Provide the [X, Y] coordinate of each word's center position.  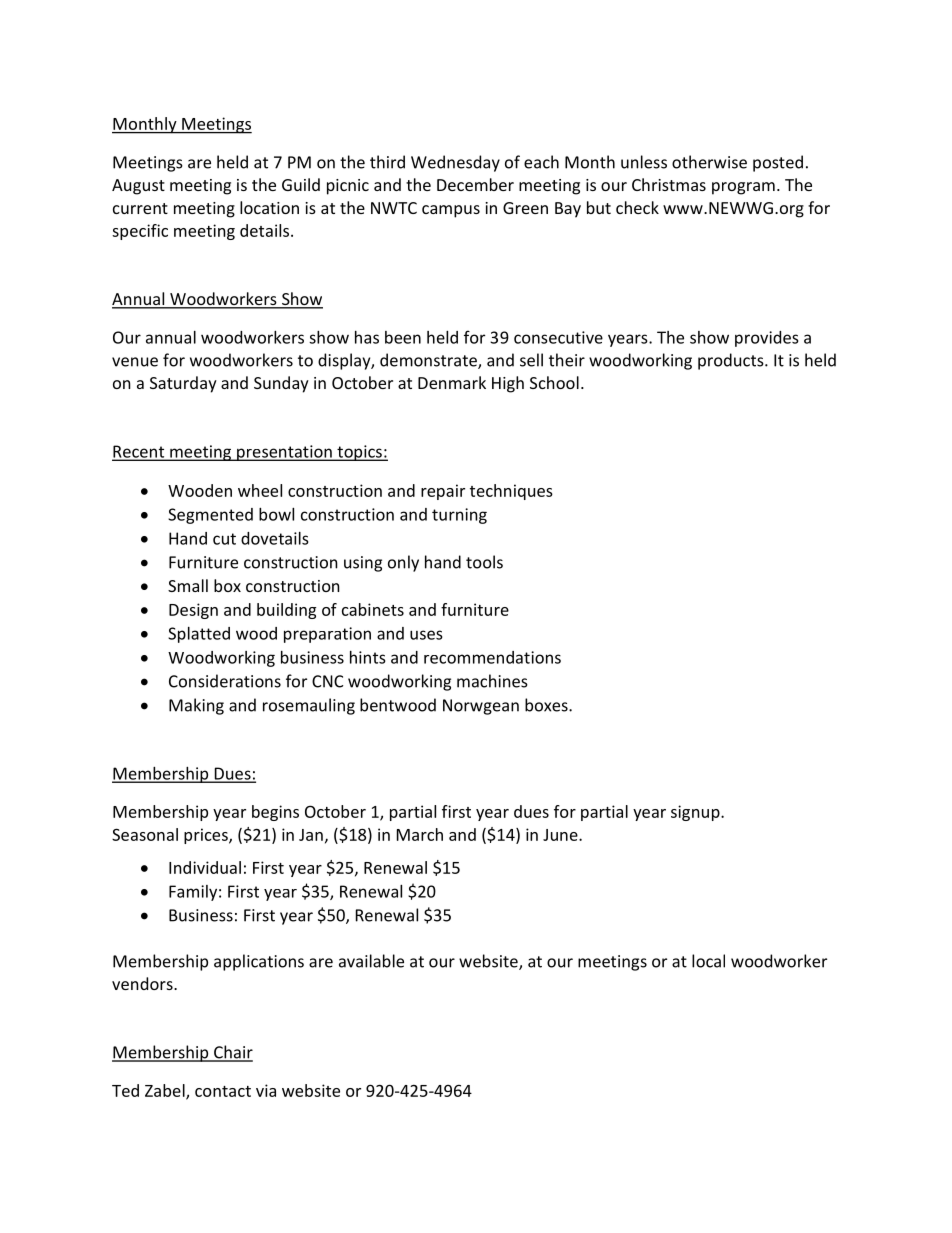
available [371, 961]
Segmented [210, 516]
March [420, 834]
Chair [232, 1053]
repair [443, 492]
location [269, 207]
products [732, 361]
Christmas [669, 184]
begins [275, 813]
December [475, 184]
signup [696, 813]
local [708, 961]
